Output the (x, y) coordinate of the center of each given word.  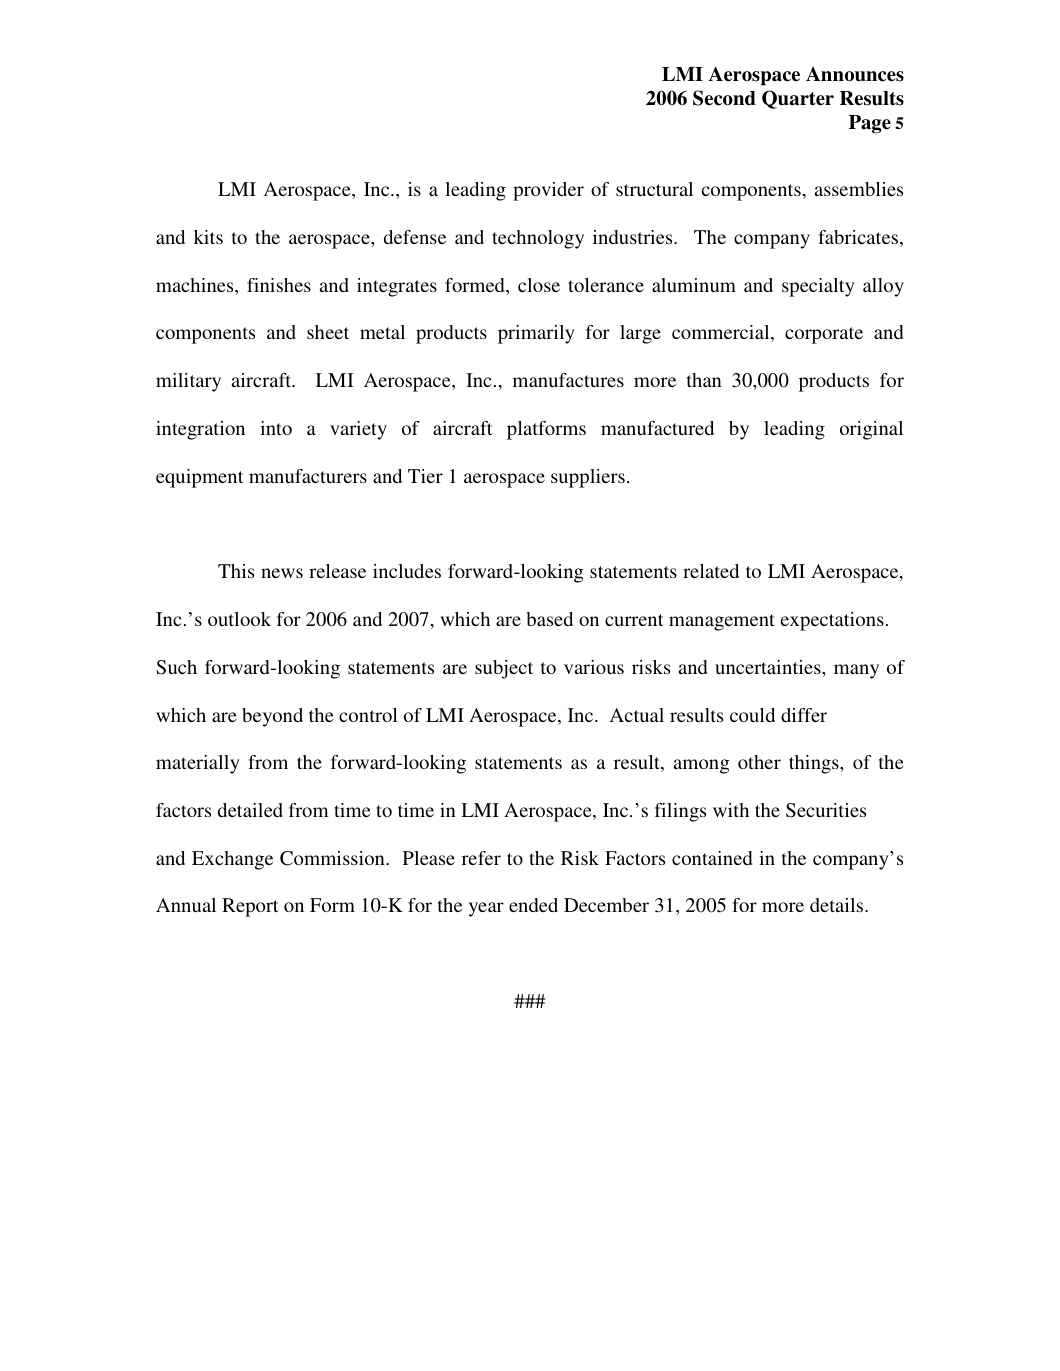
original (871, 430)
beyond (272, 717)
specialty (818, 287)
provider (548, 191)
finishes (279, 285)
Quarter (798, 99)
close (539, 285)
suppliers (588, 478)
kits (208, 237)
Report (250, 907)
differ (804, 715)
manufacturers (308, 476)
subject (504, 669)
